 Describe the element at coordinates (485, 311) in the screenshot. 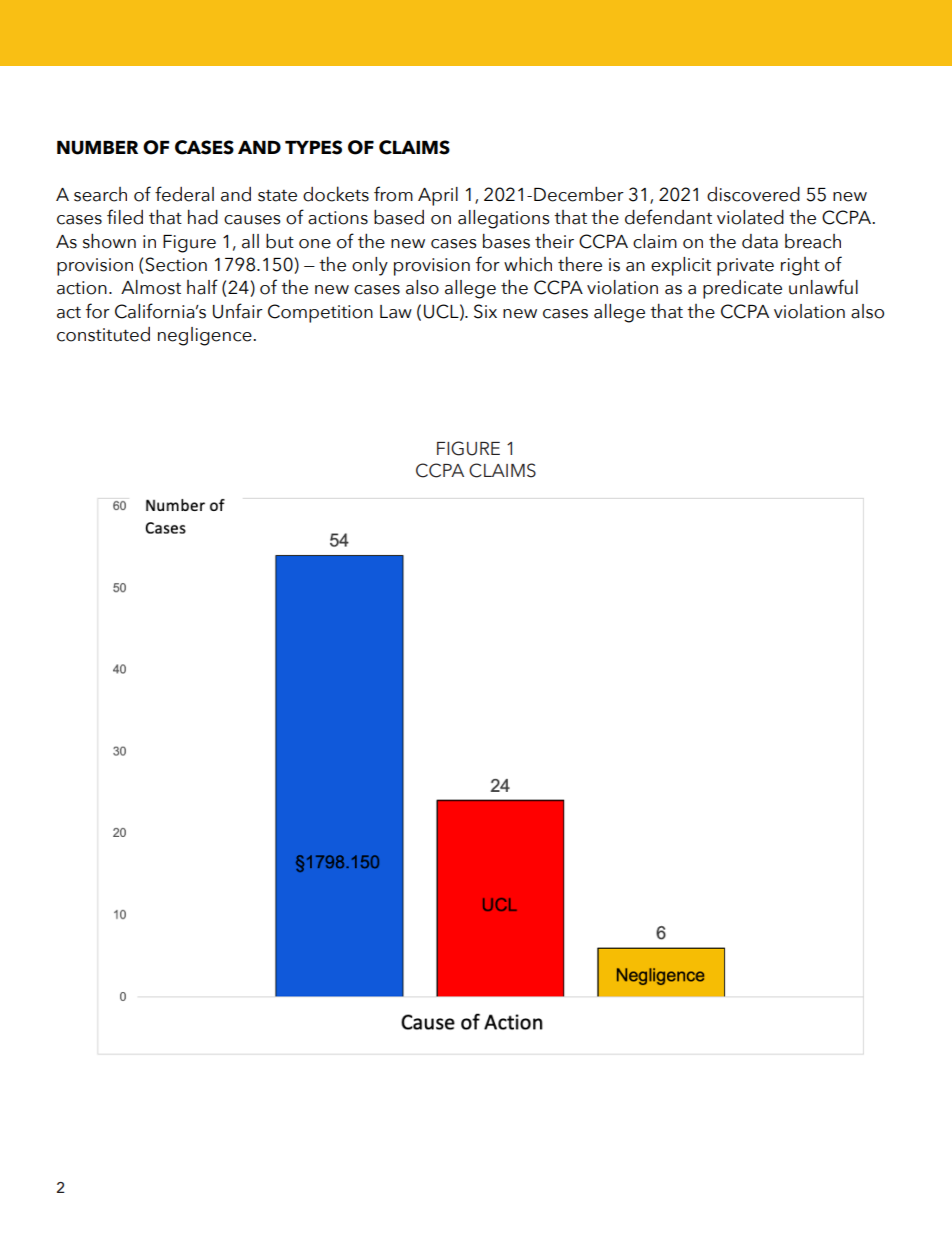

I see `Six` at that location.
